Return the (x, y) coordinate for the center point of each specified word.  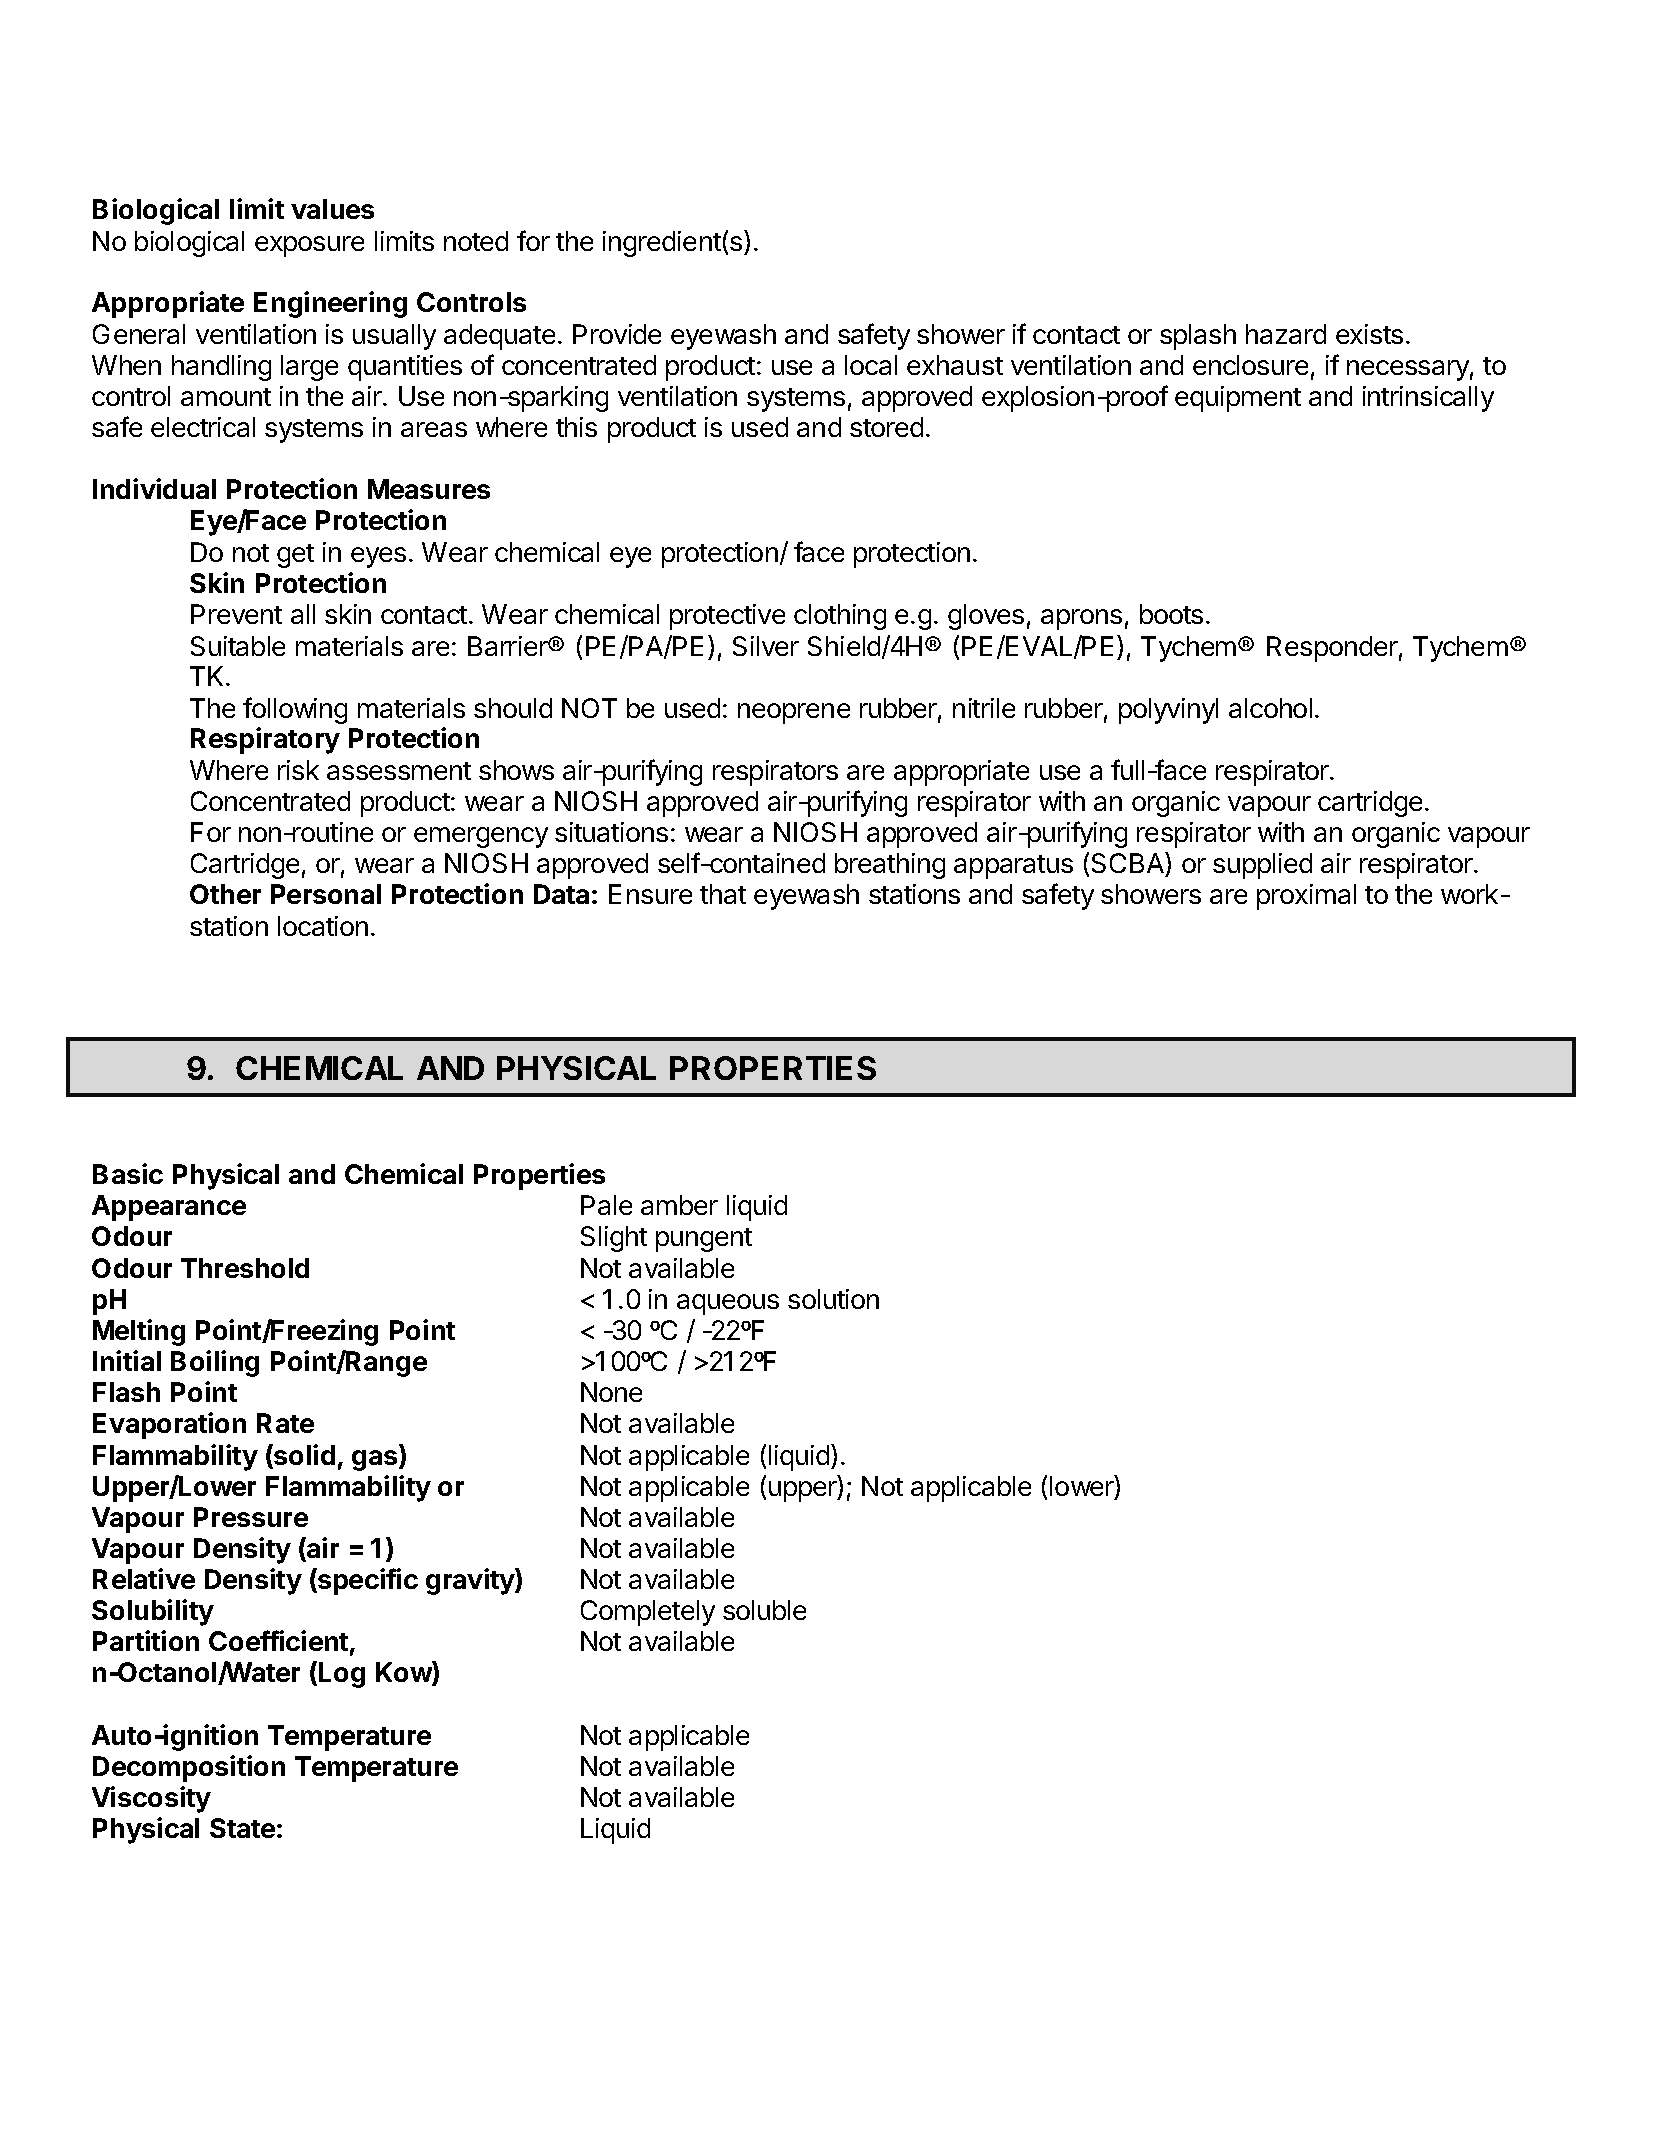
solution (833, 1299)
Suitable (238, 646)
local (871, 365)
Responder (1332, 649)
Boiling (215, 1363)
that (723, 894)
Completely (648, 1613)
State (242, 1828)
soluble (764, 1610)
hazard (1286, 334)
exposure (309, 246)
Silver (766, 646)
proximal (1306, 897)
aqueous (728, 1304)
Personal (326, 894)
